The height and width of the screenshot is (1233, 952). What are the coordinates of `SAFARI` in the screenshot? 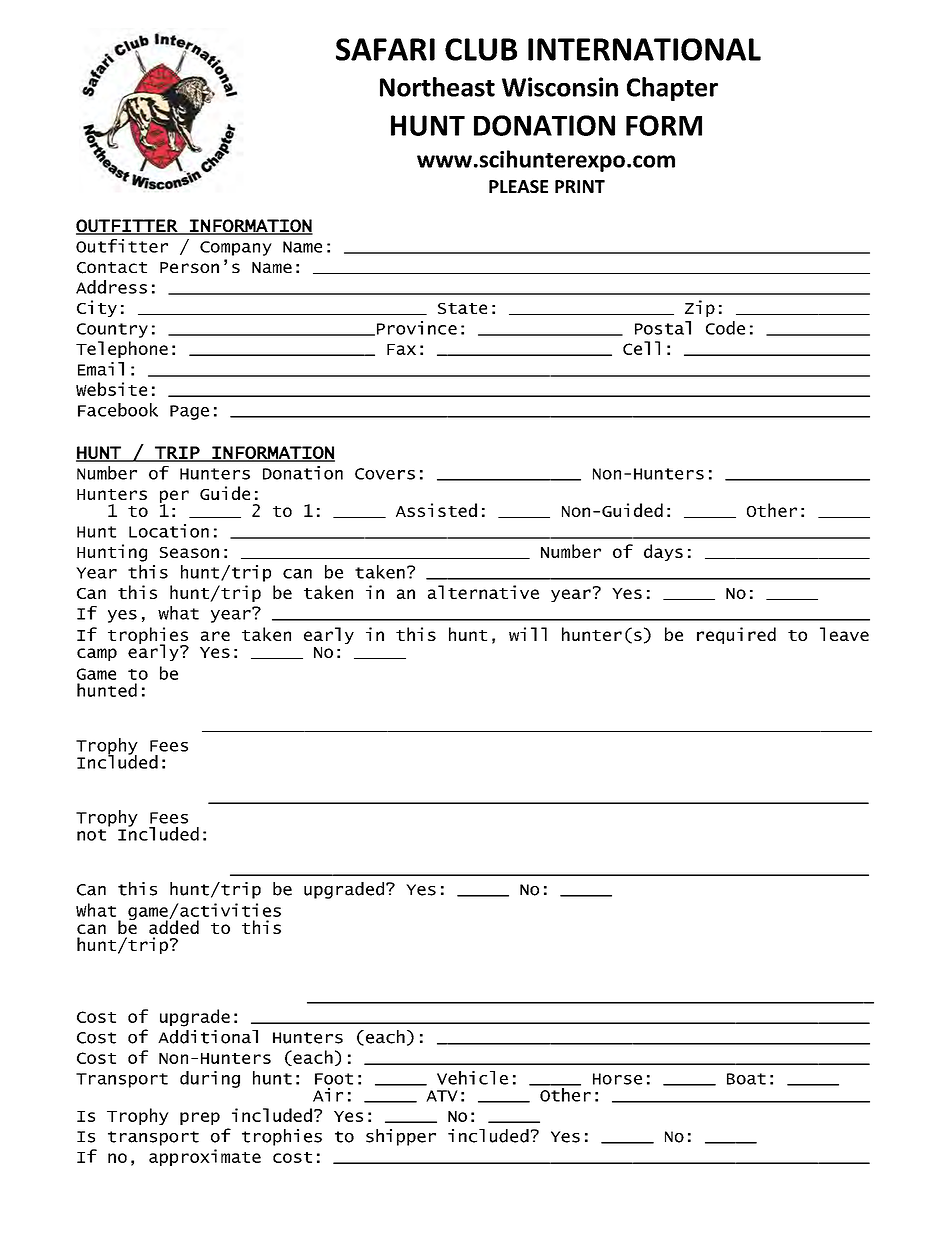 It's located at (385, 49).
